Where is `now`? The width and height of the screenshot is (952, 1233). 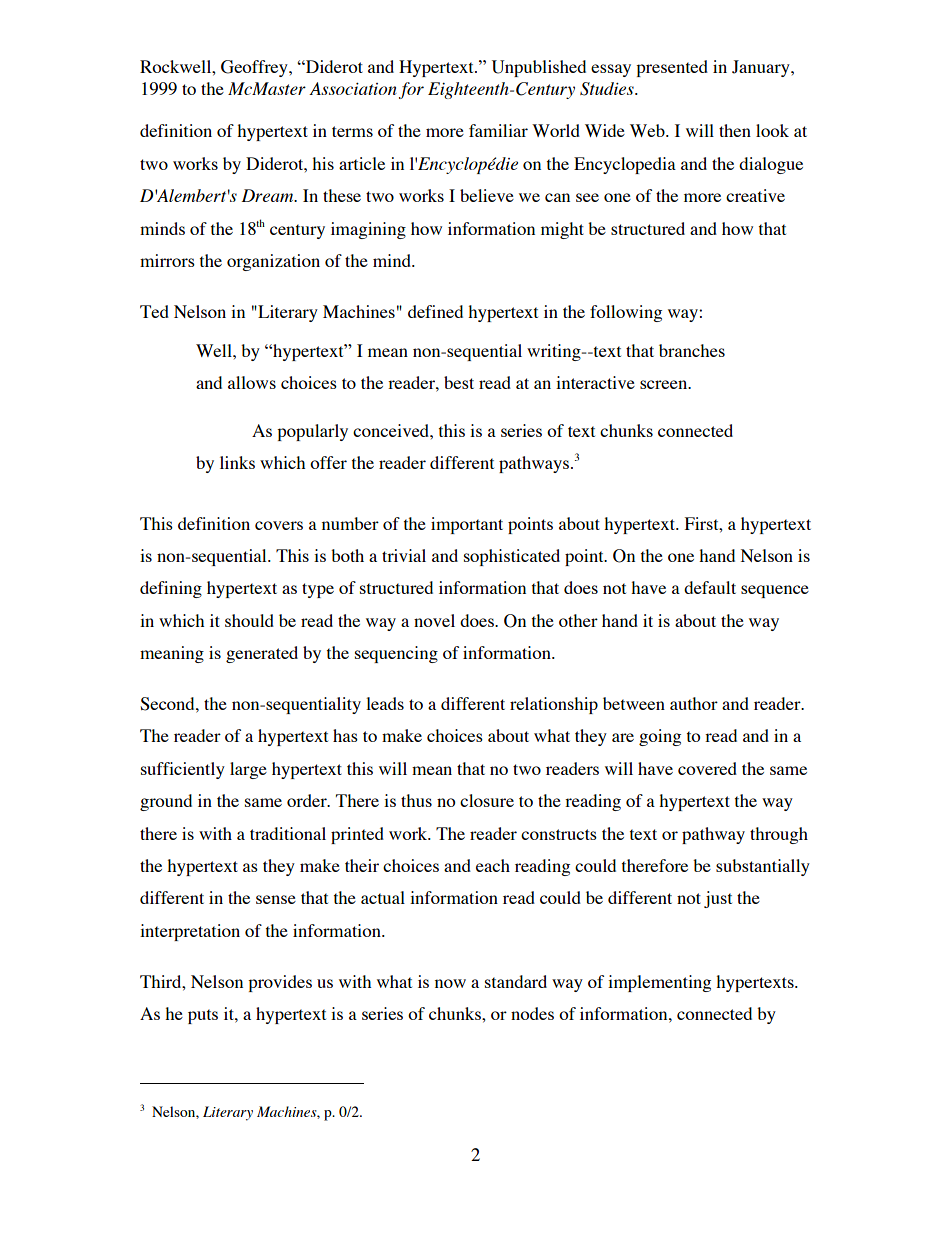 now is located at coordinates (450, 983).
